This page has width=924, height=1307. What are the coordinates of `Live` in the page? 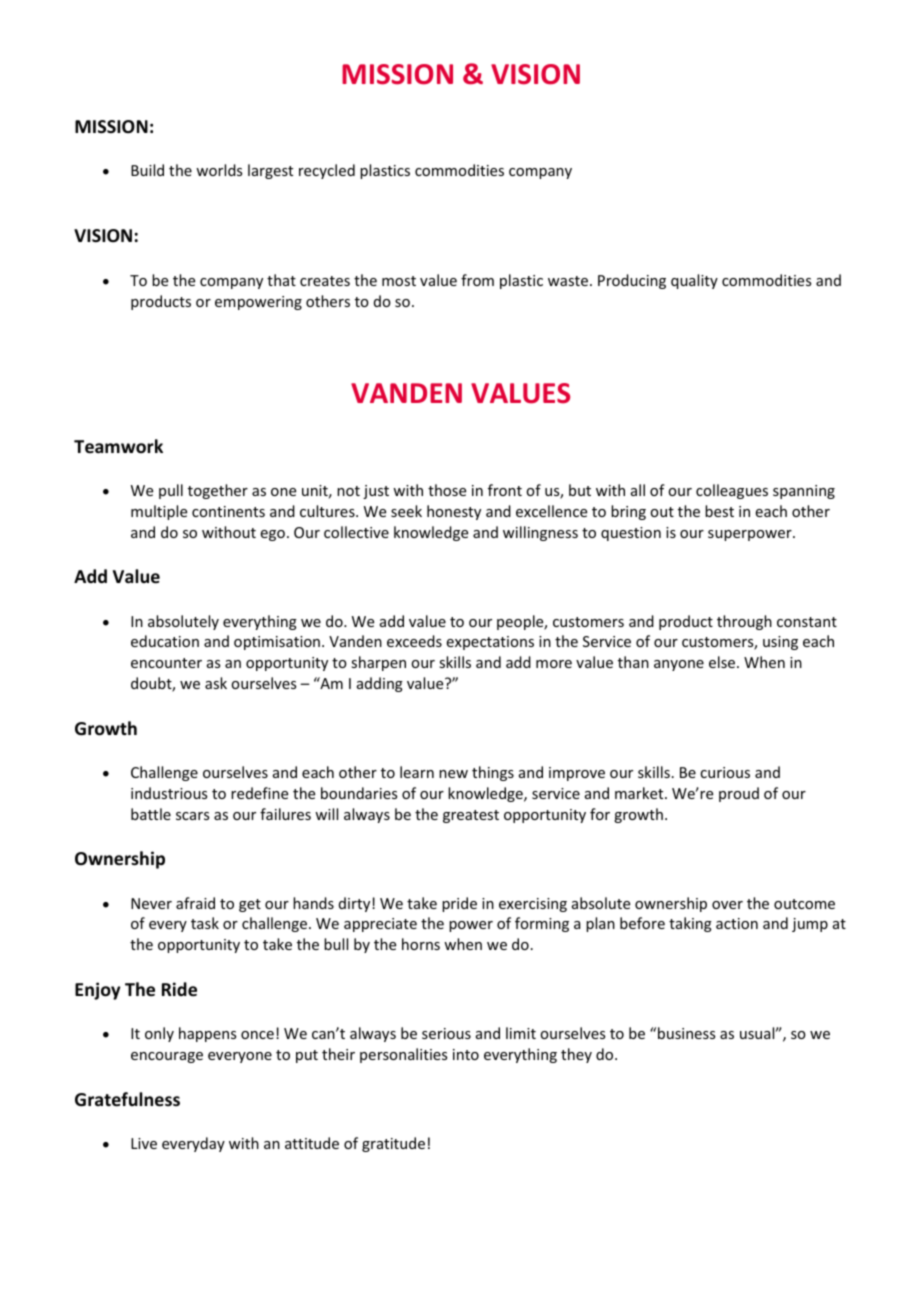 It's located at (144, 1143).
